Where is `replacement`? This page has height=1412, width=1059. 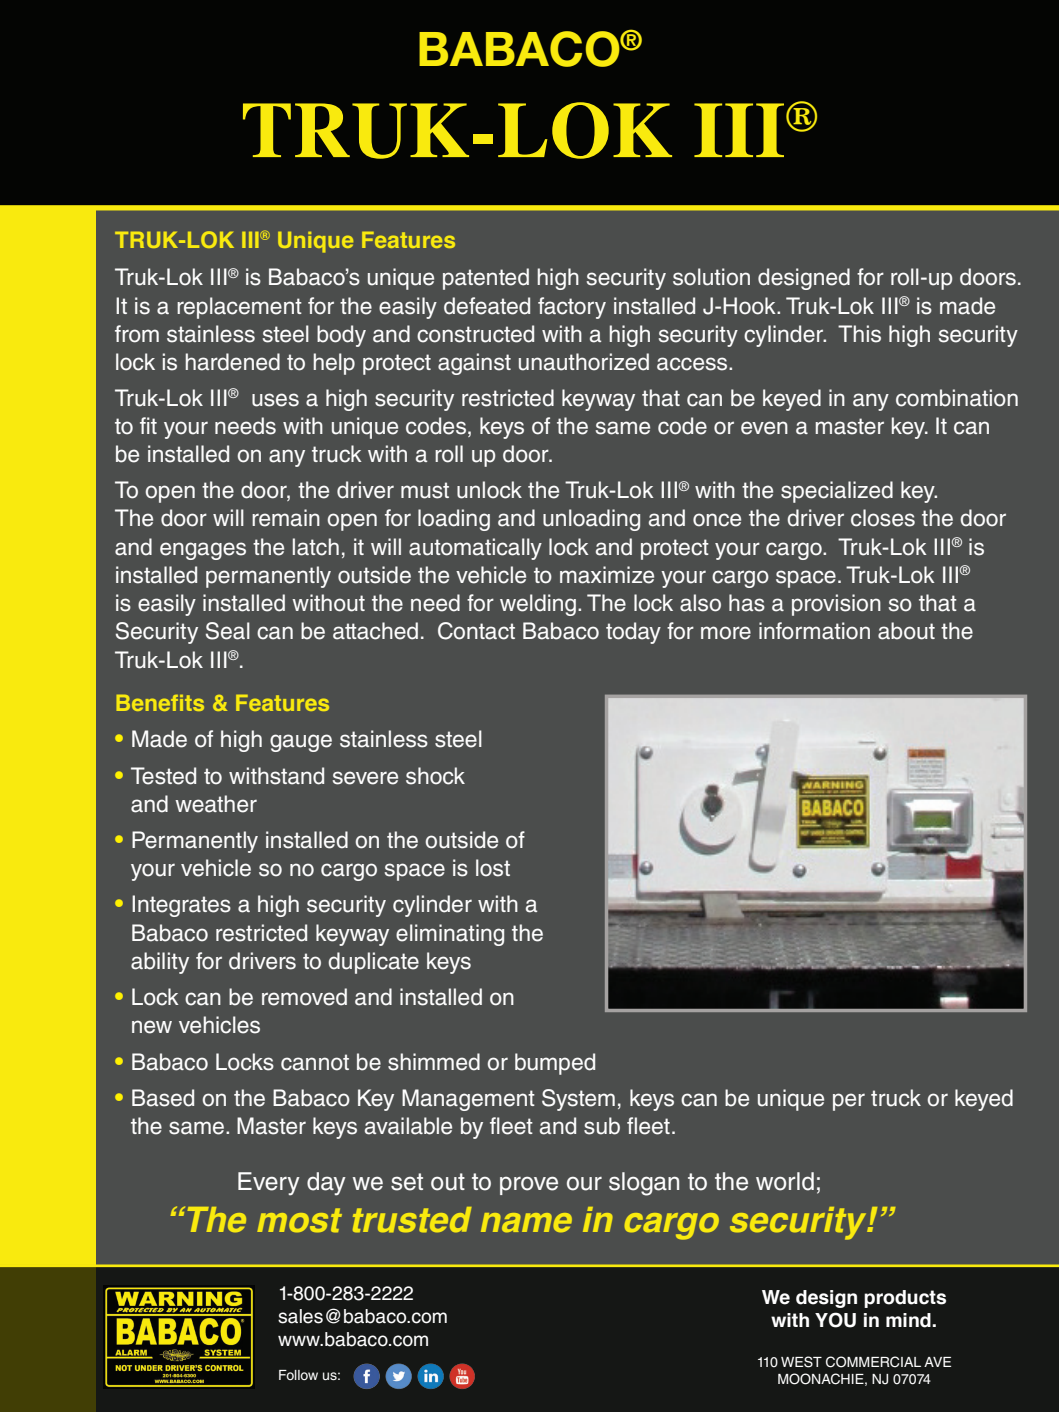 replacement is located at coordinates (239, 308).
